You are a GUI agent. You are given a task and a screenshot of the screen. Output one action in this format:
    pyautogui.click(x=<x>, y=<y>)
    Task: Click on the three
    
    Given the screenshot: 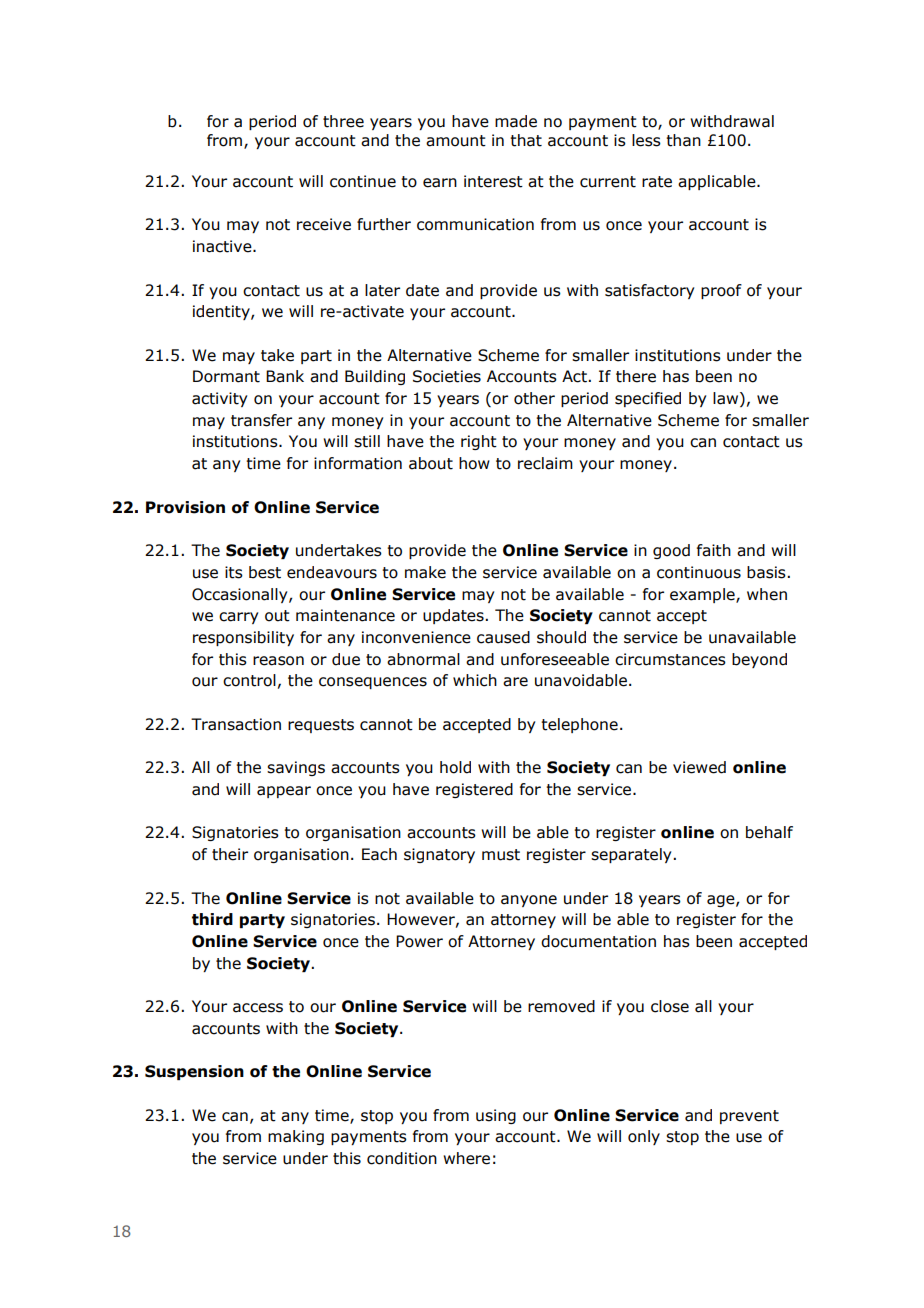 What is the action you would take?
    pyautogui.click(x=343, y=121)
